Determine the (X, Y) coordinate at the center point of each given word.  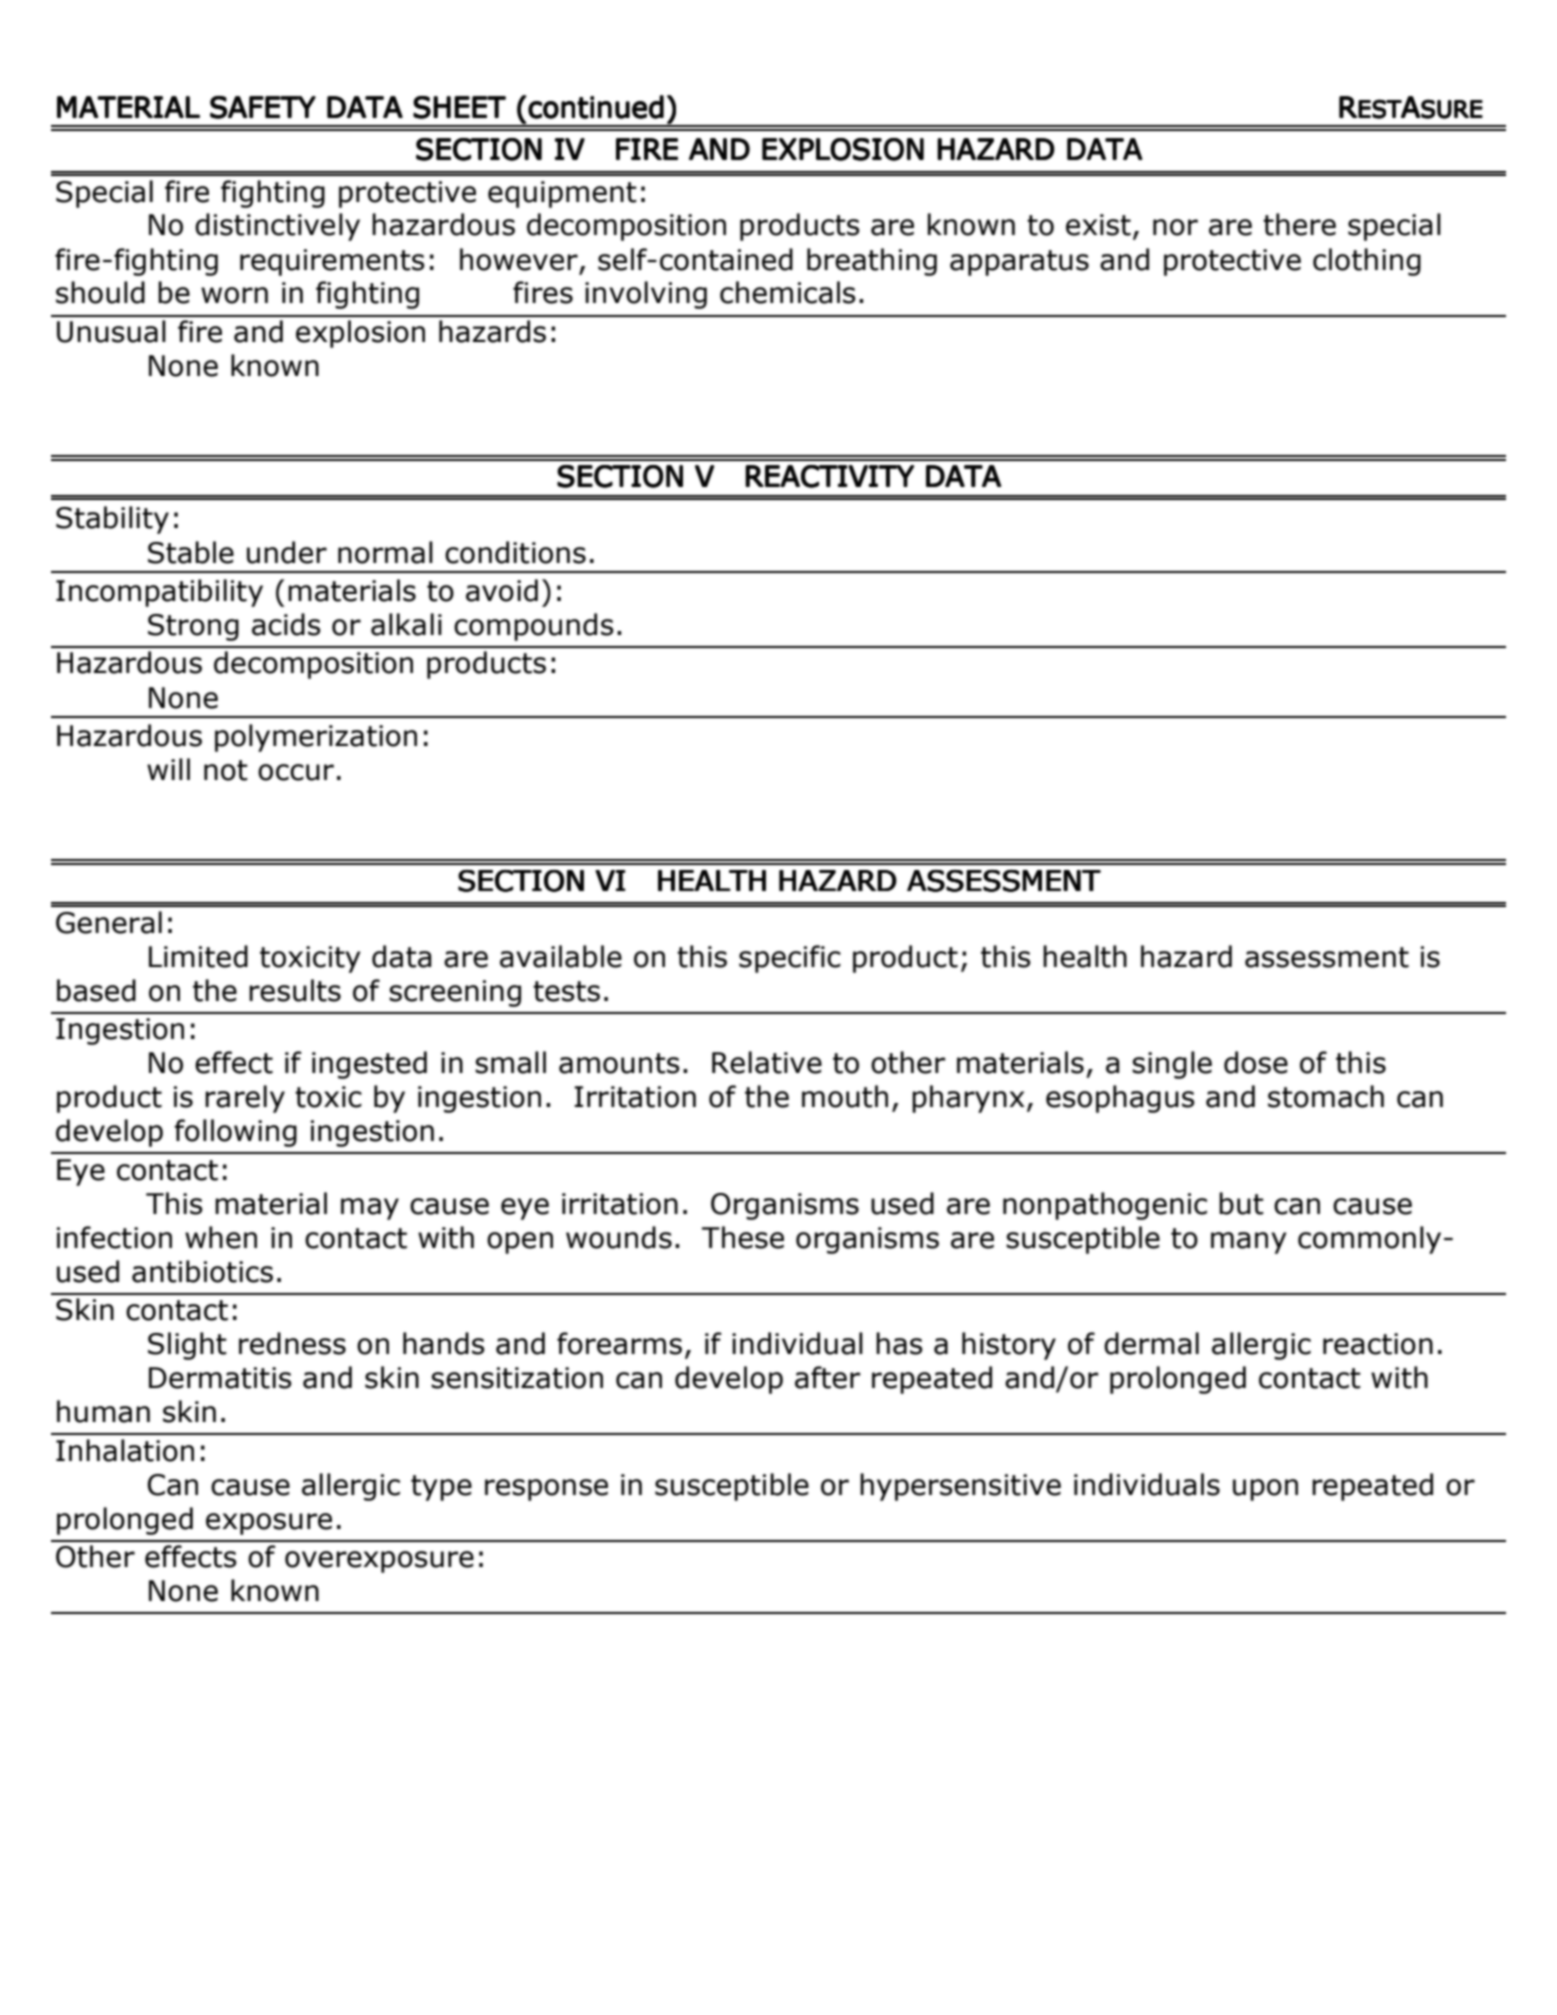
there (1299, 224)
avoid (502, 590)
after (828, 1377)
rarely (245, 1099)
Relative (767, 1062)
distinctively (277, 227)
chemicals (788, 292)
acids (286, 624)
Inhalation (125, 1450)
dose (1256, 1062)
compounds (534, 627)
